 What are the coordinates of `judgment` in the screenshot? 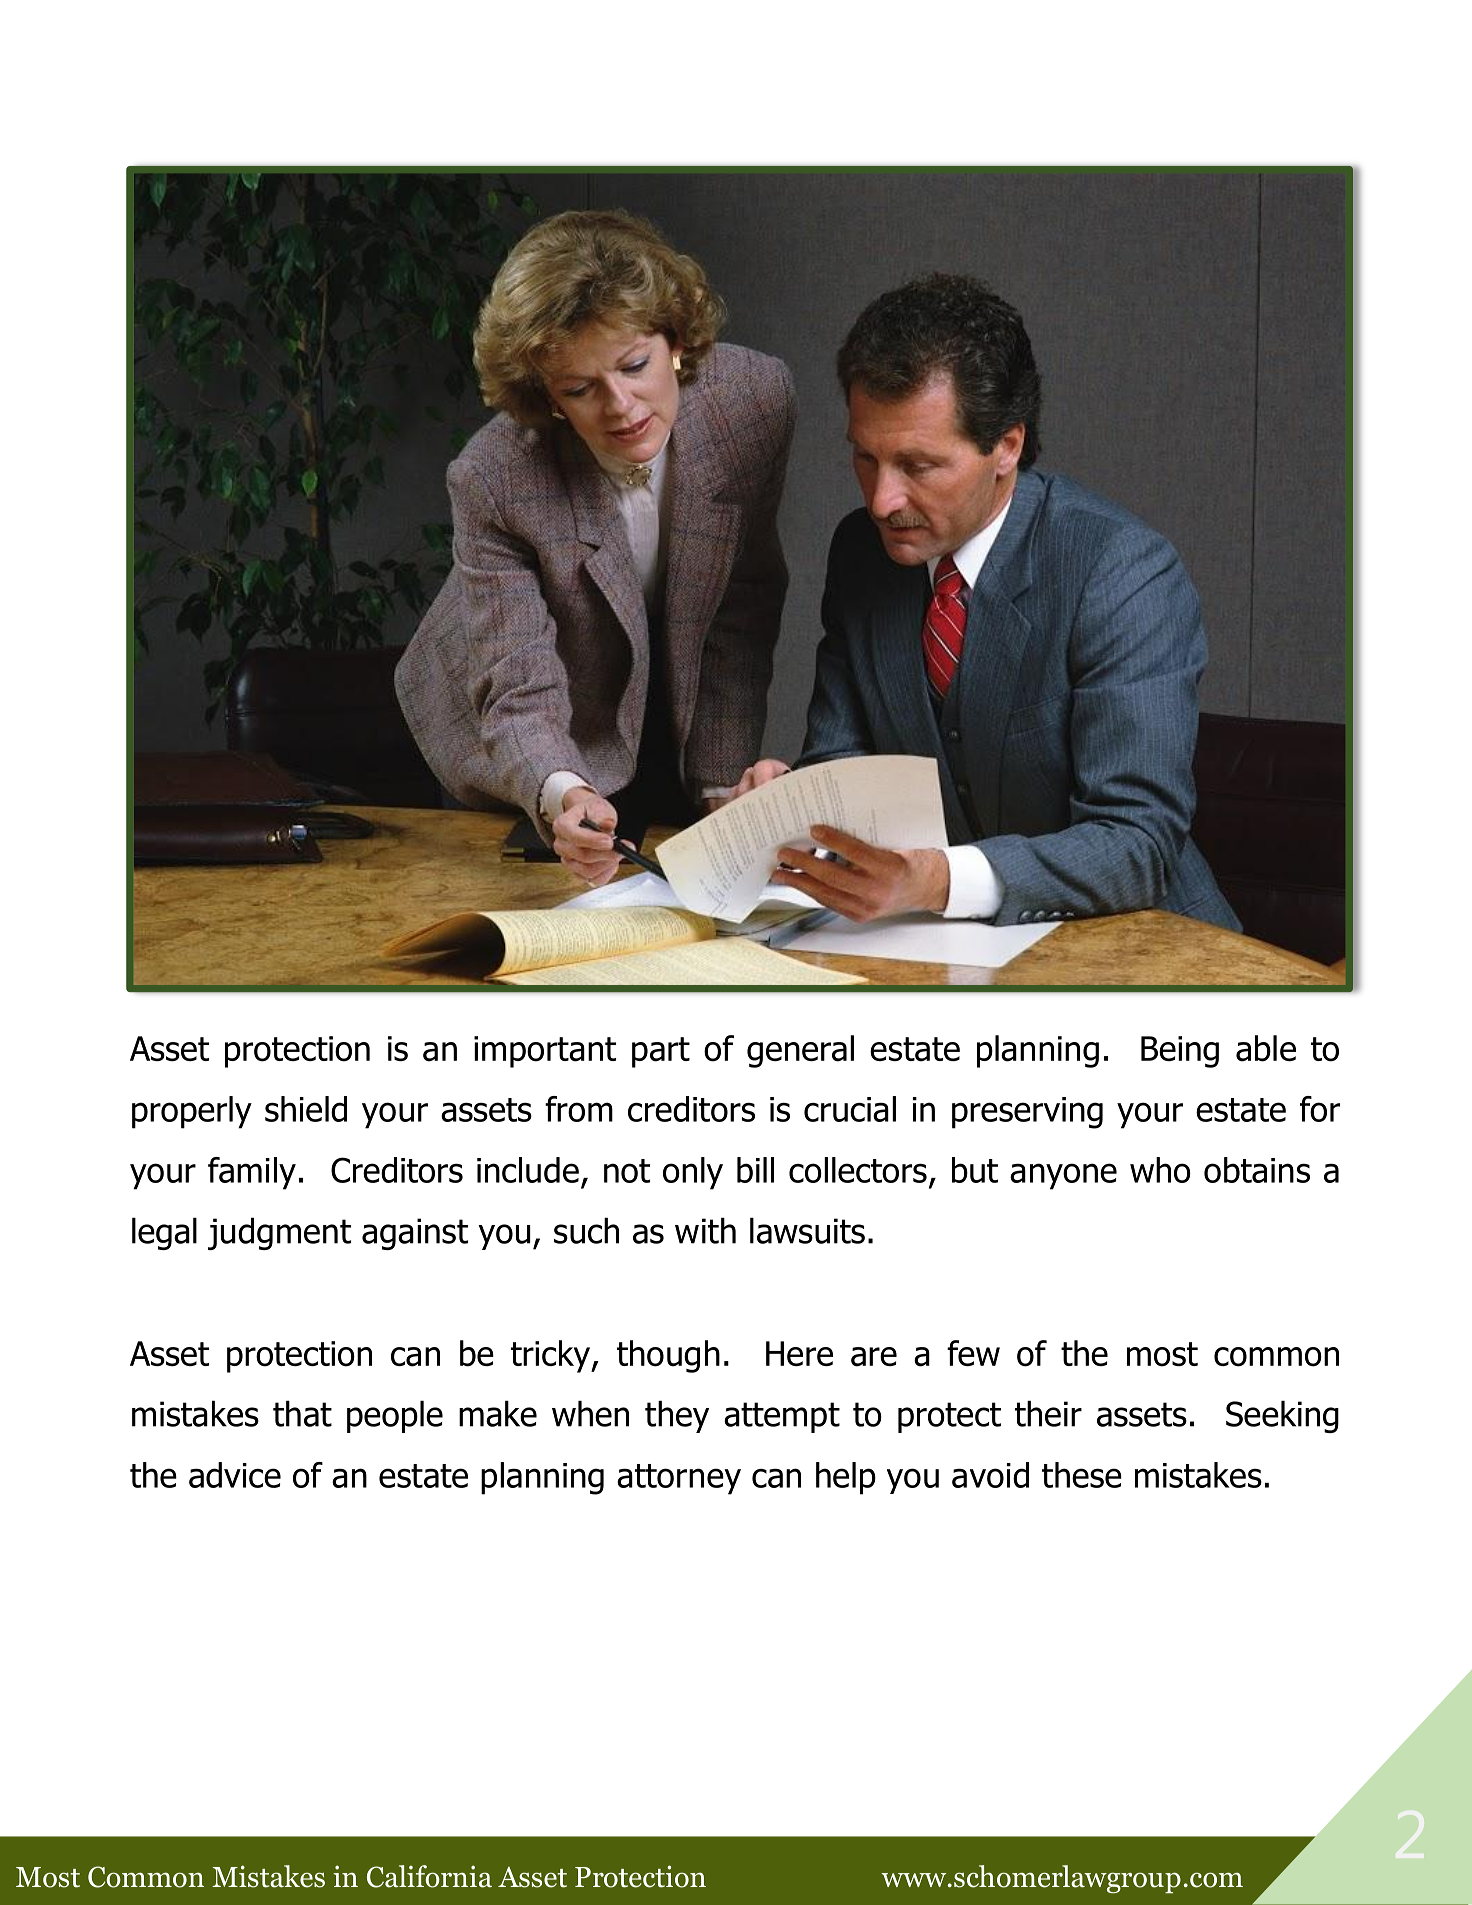 It's located at (279, 1234).
